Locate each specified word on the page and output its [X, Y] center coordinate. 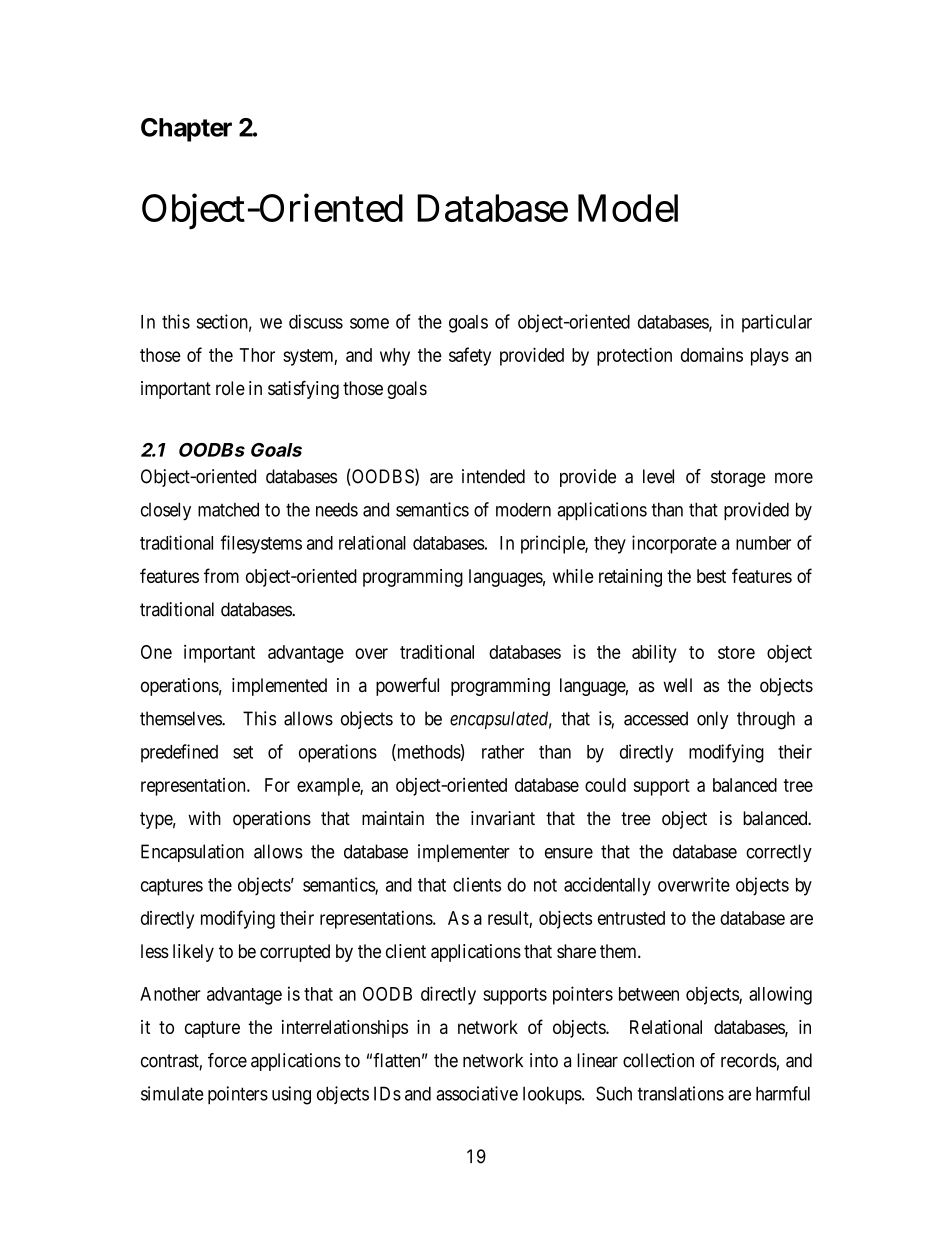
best [711, 576]
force [227, 1060]
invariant [503, 818]
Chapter [186, 130]
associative [477, 1093]
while [573, 576]
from [221, 575]
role [230, 388]
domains [712, 355]
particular [777, 323]
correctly [779, 853]
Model [628, 208]
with [204, 818]
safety [470, 356]
